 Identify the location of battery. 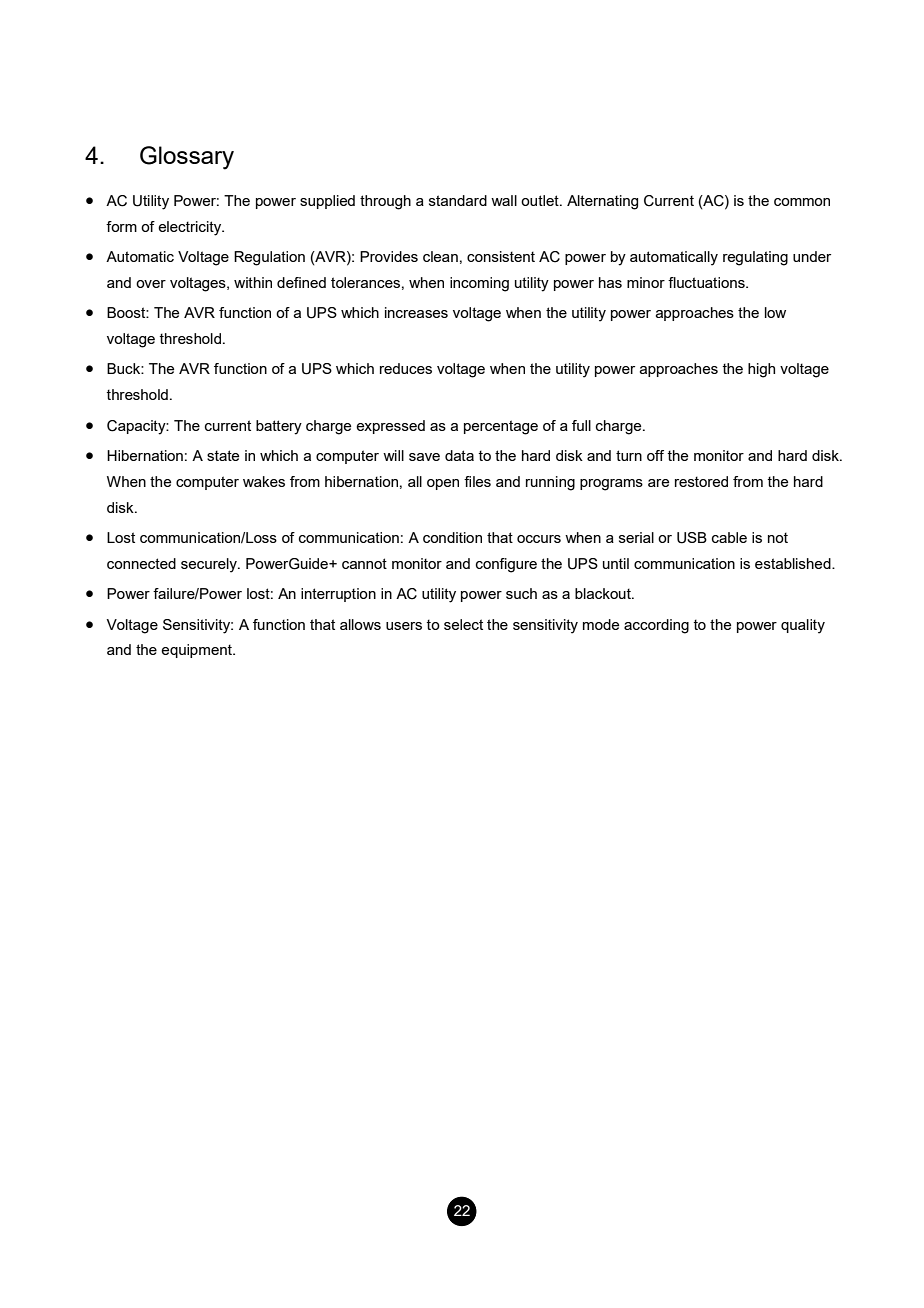
(279, 427).
